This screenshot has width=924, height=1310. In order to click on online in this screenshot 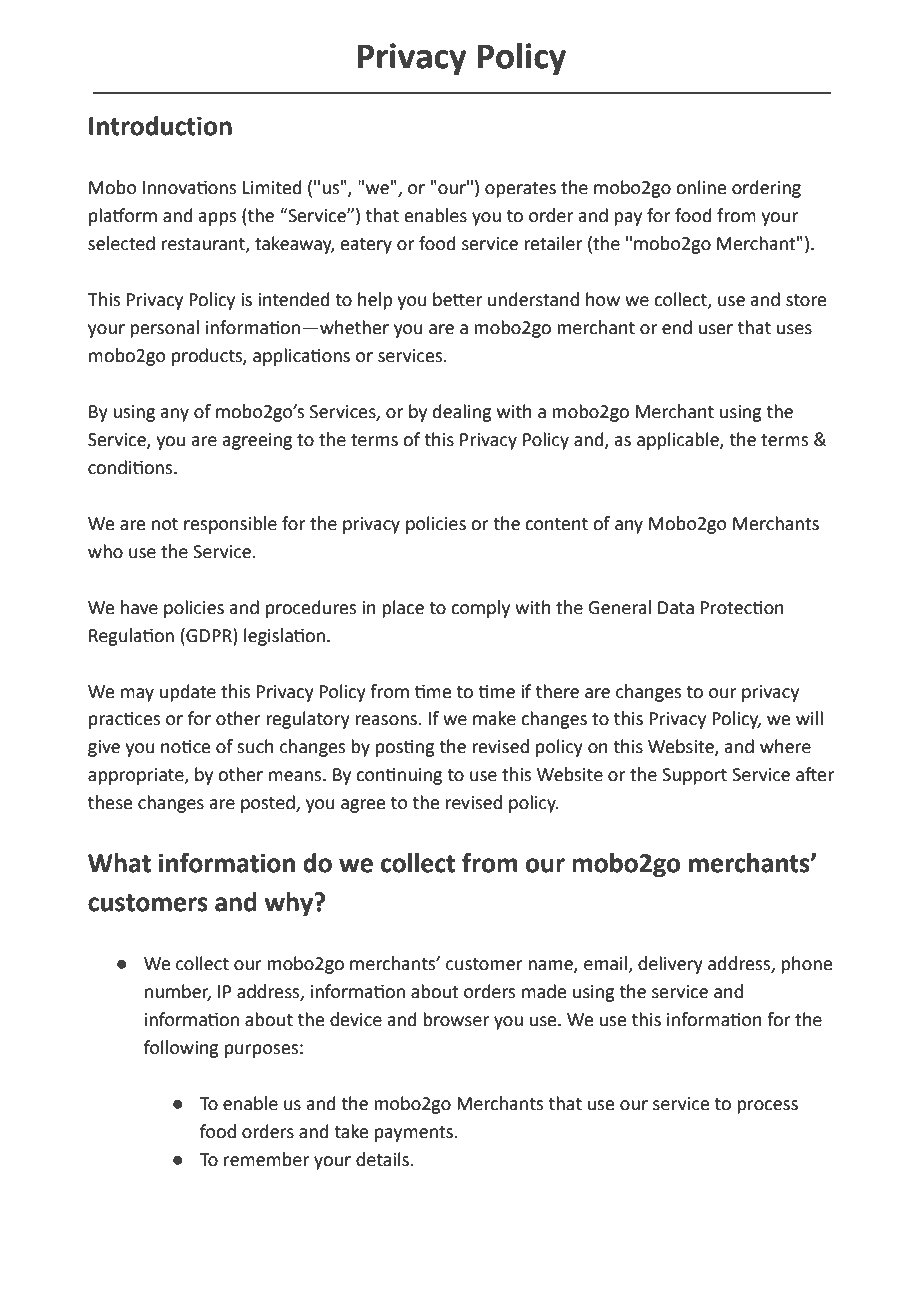, I will do `click(701, 187)`.
